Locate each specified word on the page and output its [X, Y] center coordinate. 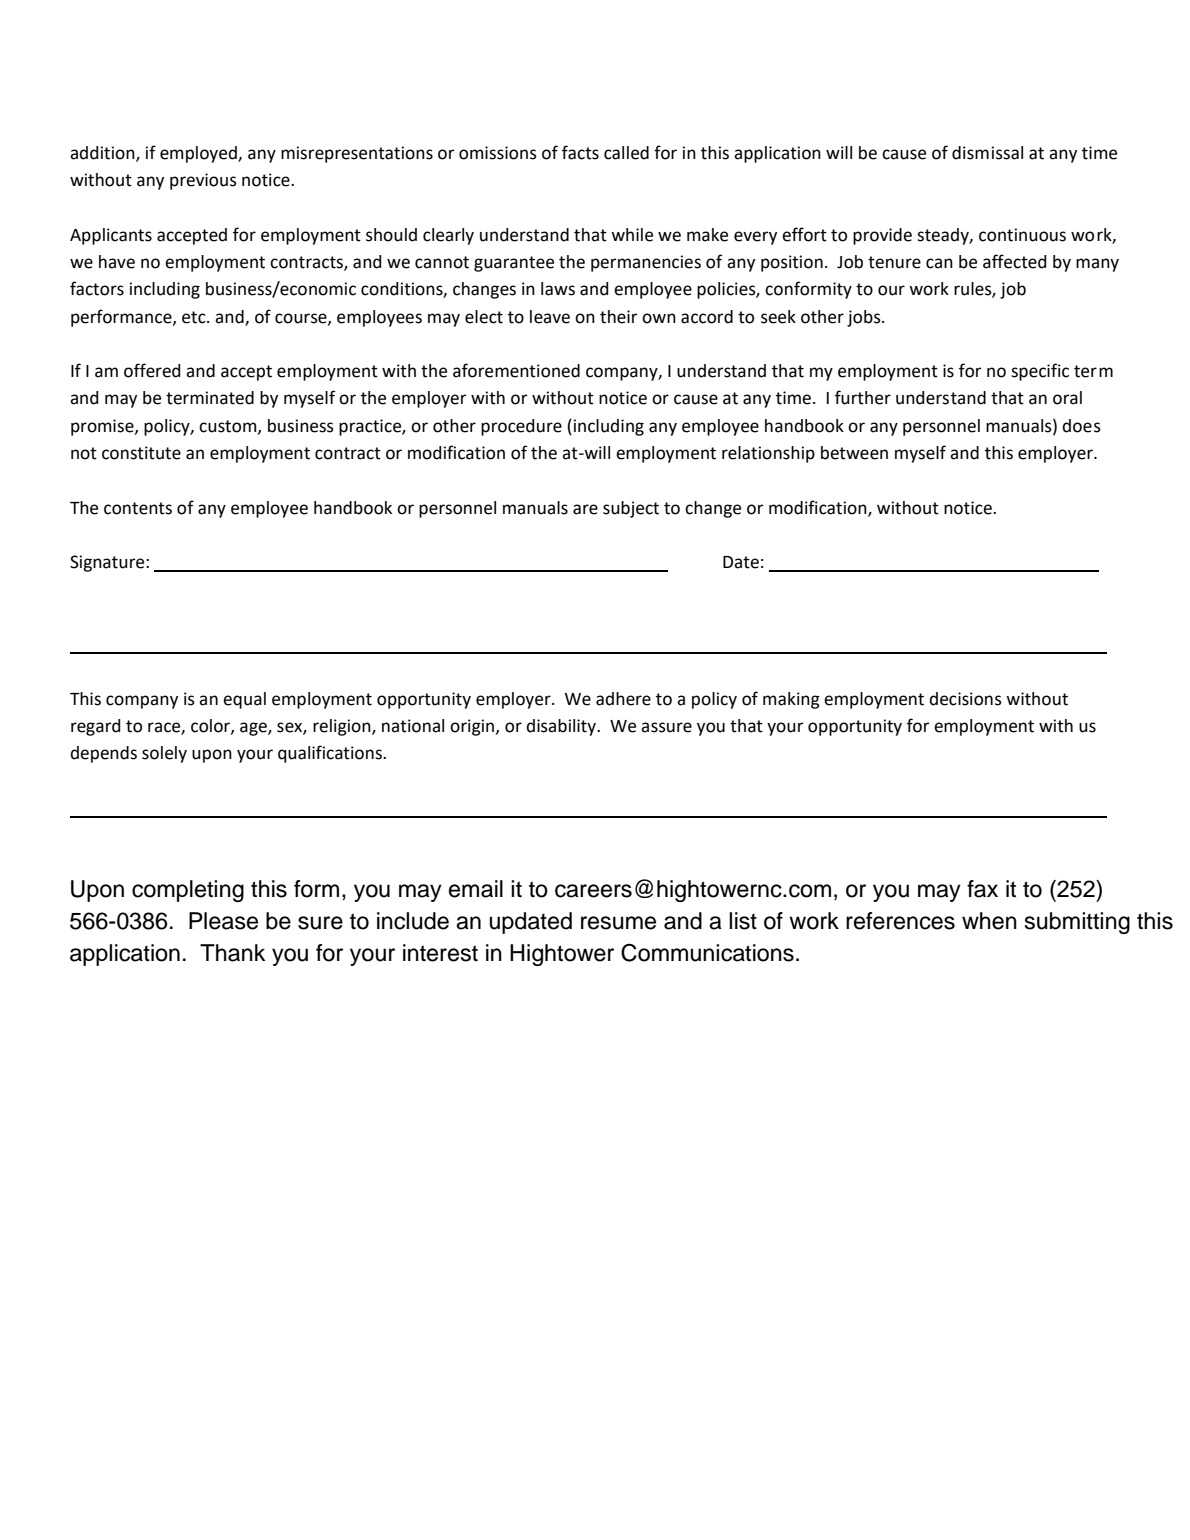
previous [203, 181]
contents [138, 508]
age [254, 729]
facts [580, 152]
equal [244, 700]
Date [741, 562]
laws [558, 289]
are [585, 509]
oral [1067, 398]
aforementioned [516, 370]
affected [1015, 261]
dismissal [987, 153]
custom [229, 427]
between [854, 453]
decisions [965, 699]
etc [195, 317]
